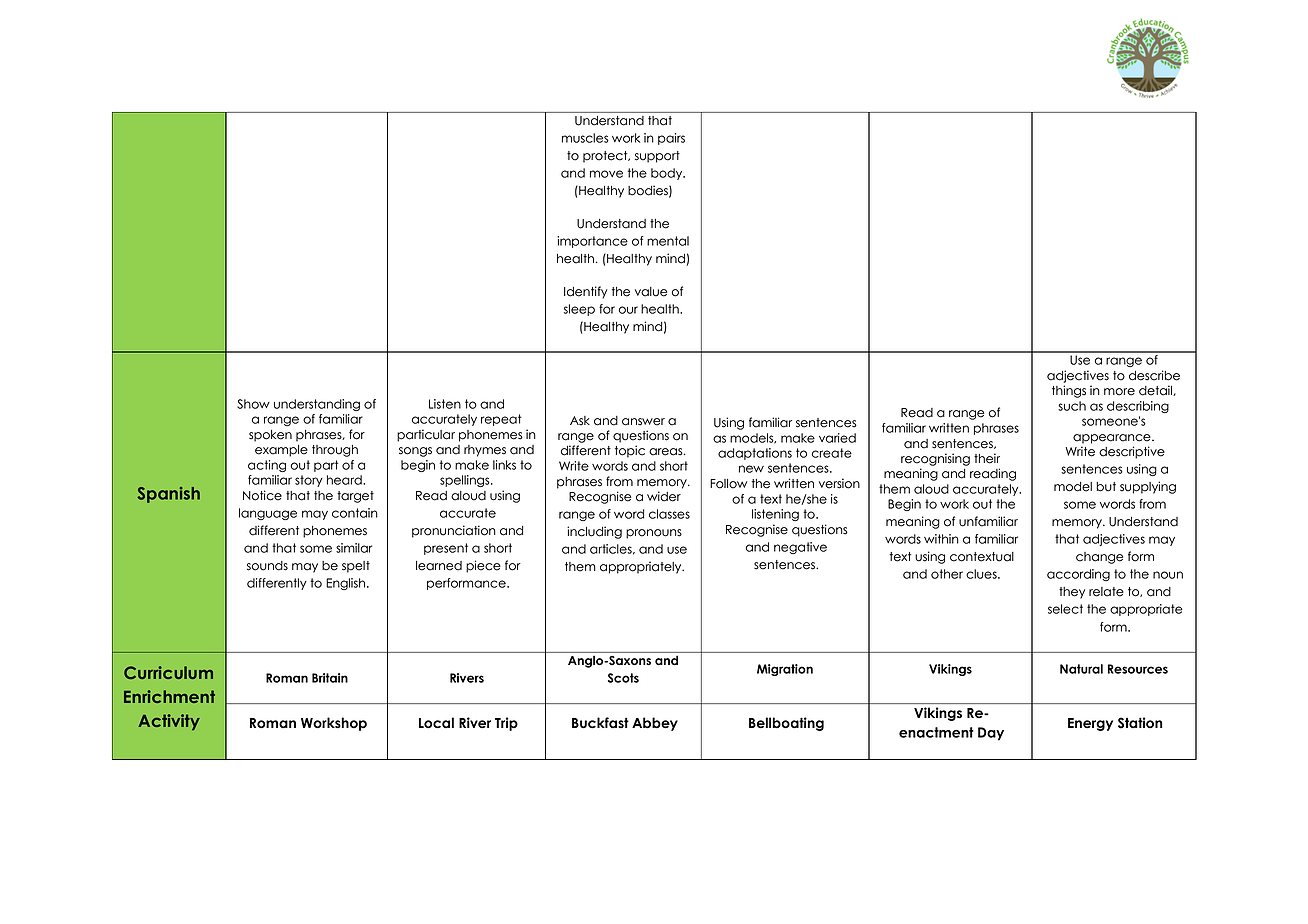  Describe the element at coordinates (594, 532) in the page. I see `including` at that location.
